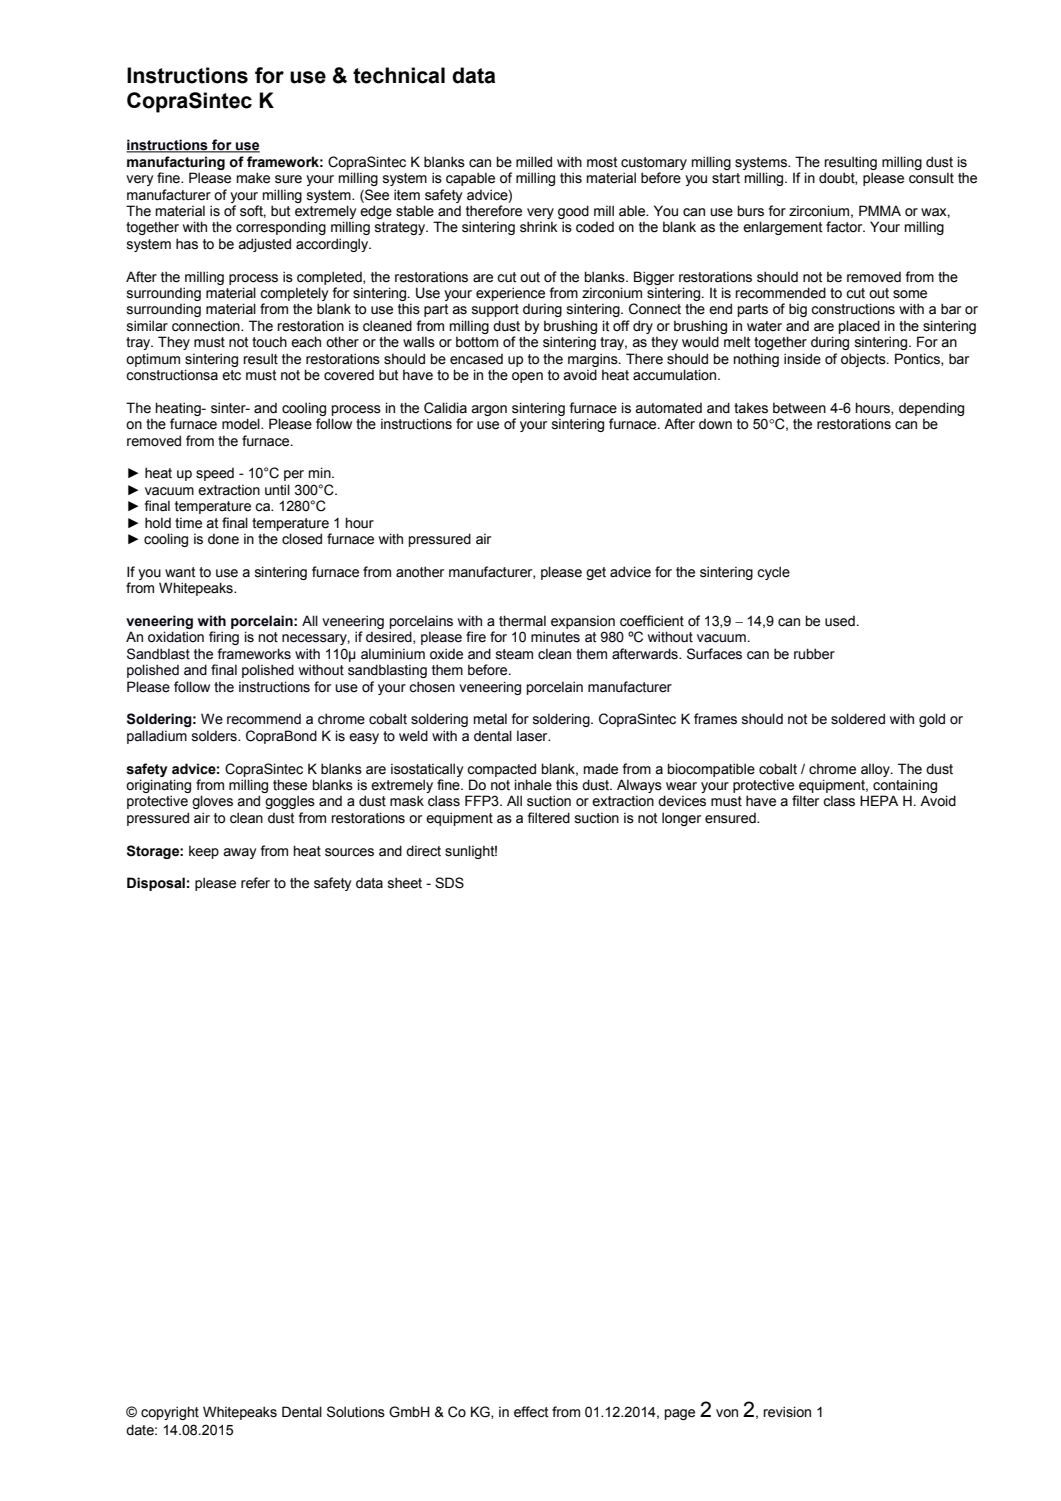 The width and height of the page is (1061, 1501). I want to click on soldered, so click(858, 719).
